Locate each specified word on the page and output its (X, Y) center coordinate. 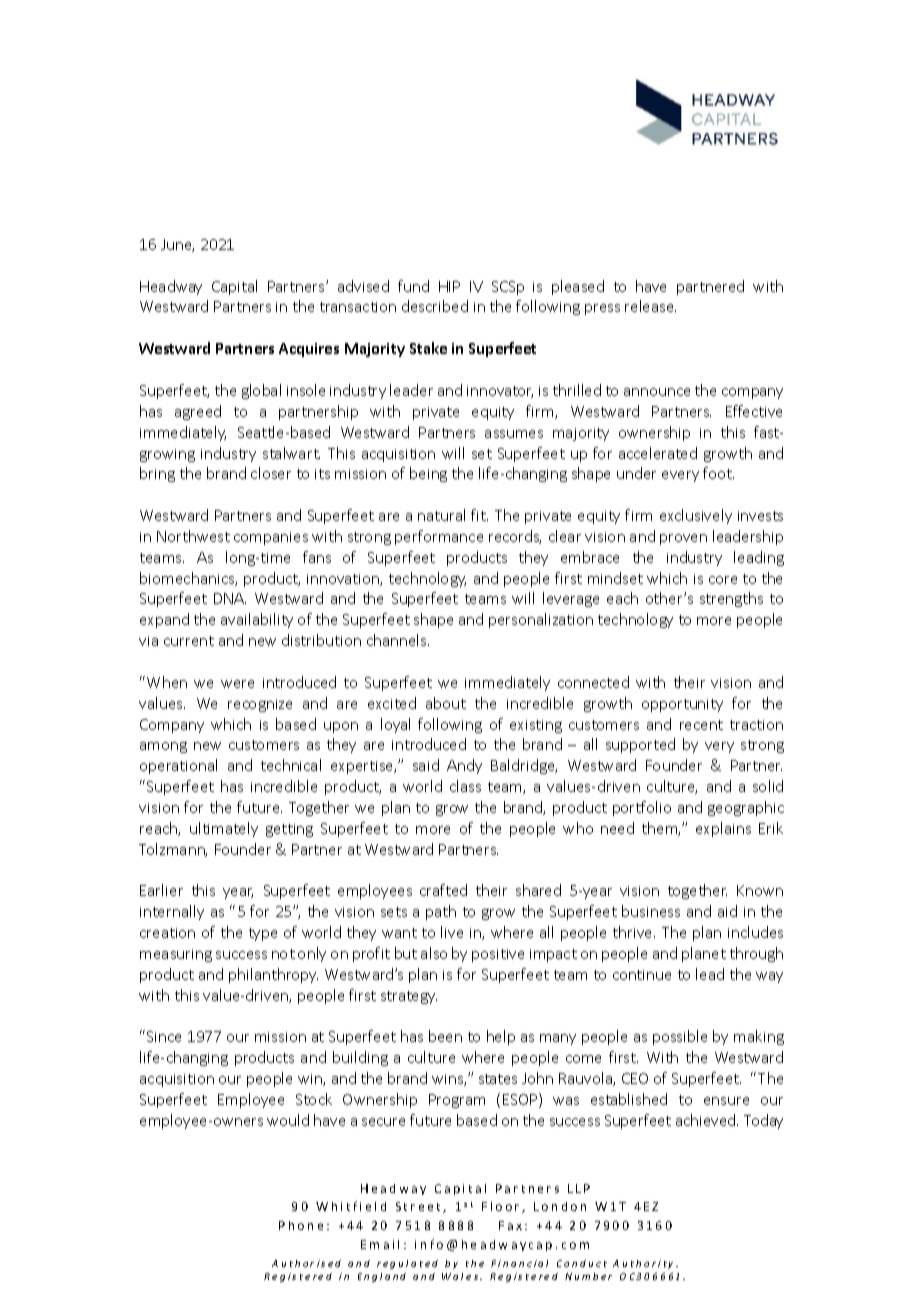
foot (718, 473)
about (446, 703)
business (651, 911)
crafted (443, 890)
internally (172, 912)
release (650, 306)
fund (413, 286)
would (288, 1120)
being (428, 474)
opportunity (682, 705)
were (237, 684)
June (177, 245)
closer (271, 473)
